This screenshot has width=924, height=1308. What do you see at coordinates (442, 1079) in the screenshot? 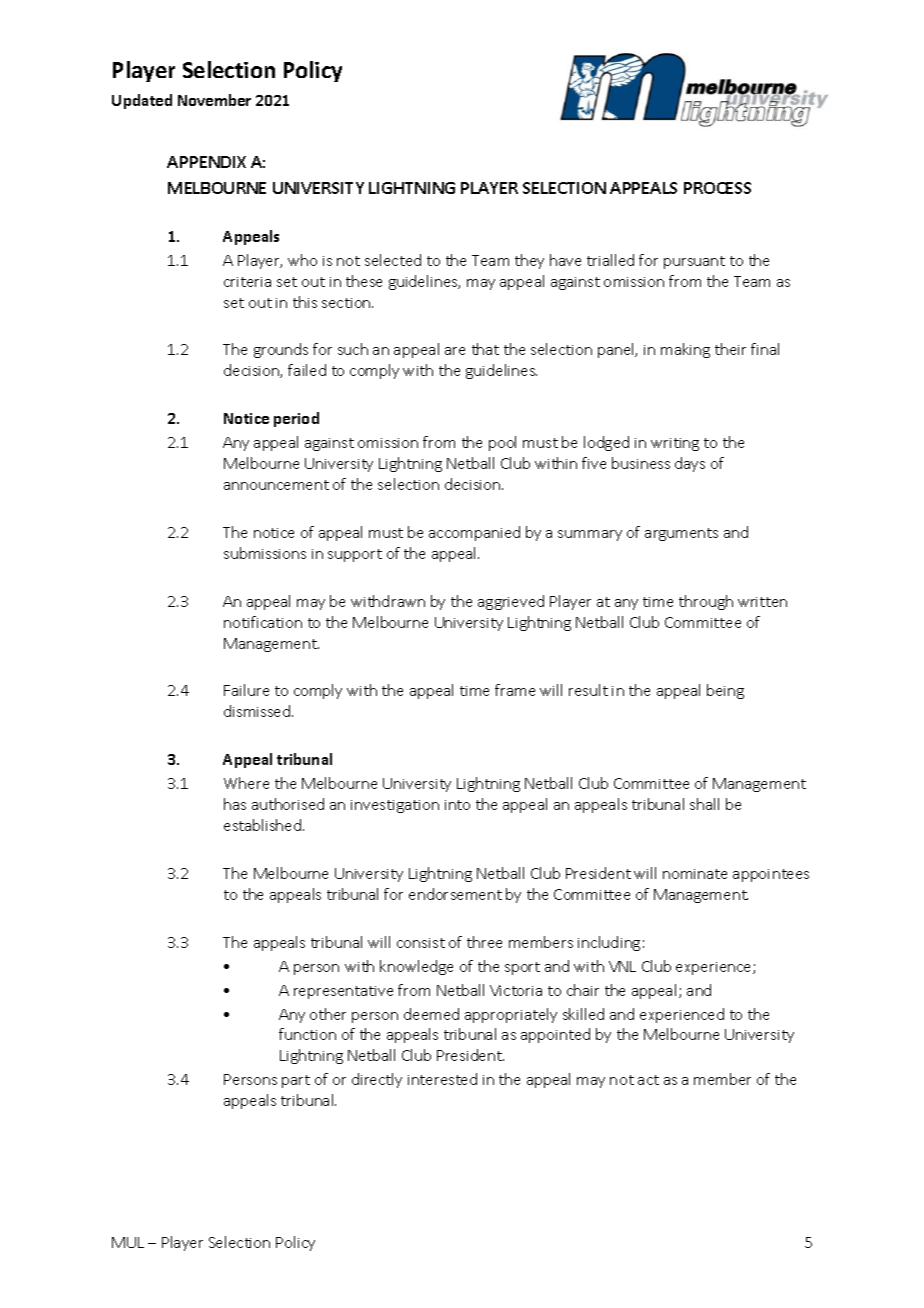
I see `interested` at bounding box center [442, 1079].
